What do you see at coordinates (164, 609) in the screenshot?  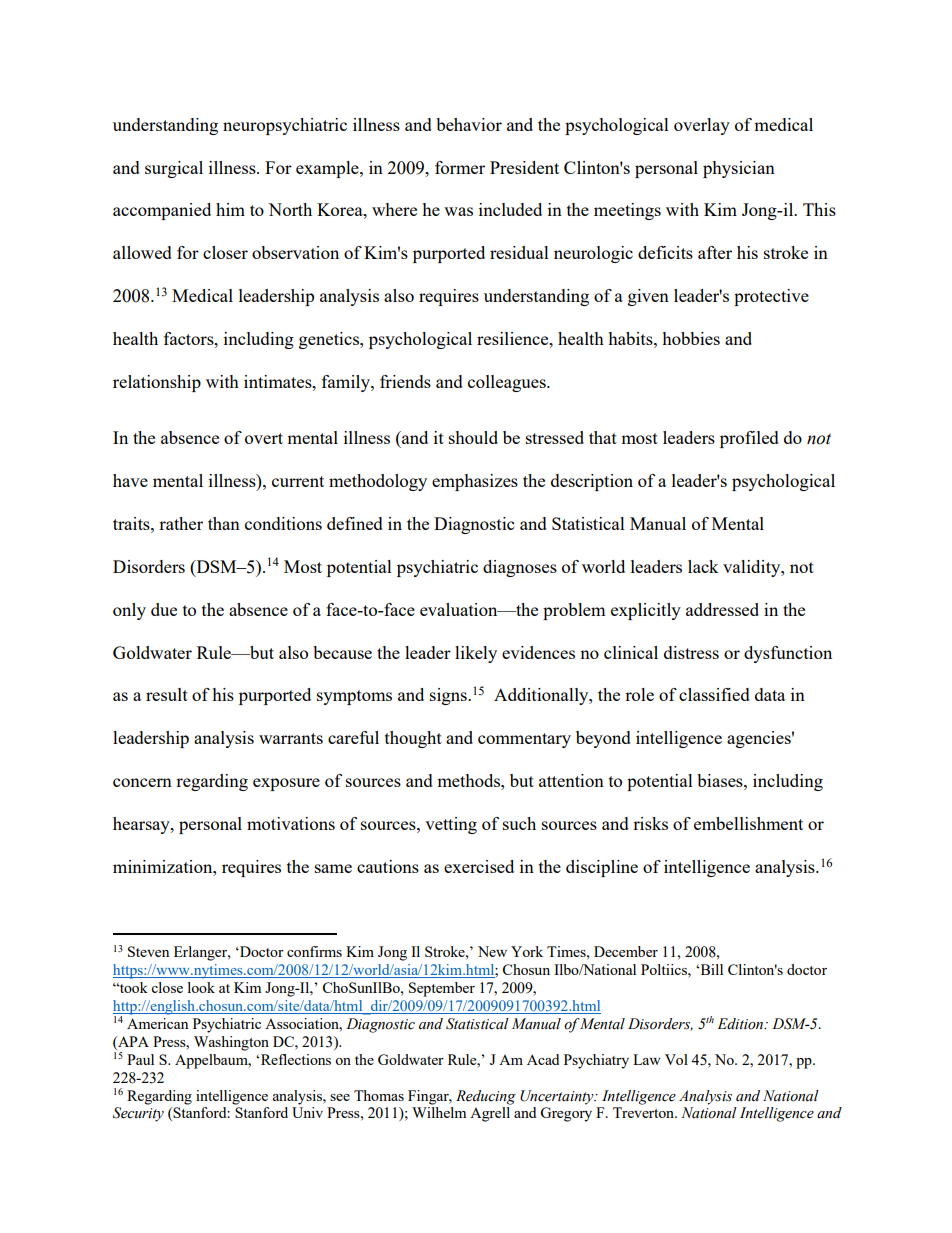 I see `due` at bounding box center [164, 609].
